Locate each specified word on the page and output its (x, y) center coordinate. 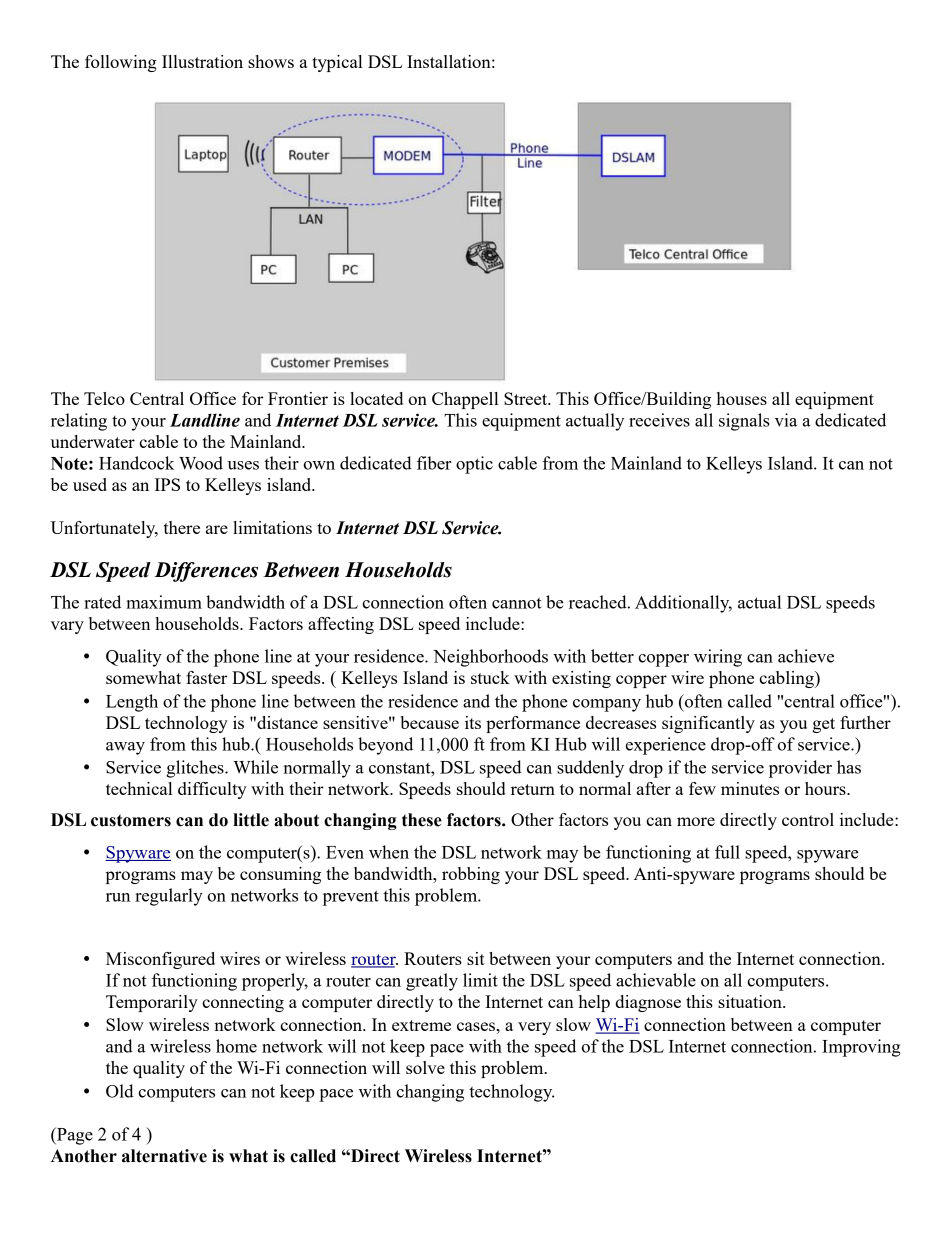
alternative (164, 1156)
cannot (517, 603)
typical (337, 63)
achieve (806, 656)
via (786, 420)
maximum (164, 602)
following (121, 63)
